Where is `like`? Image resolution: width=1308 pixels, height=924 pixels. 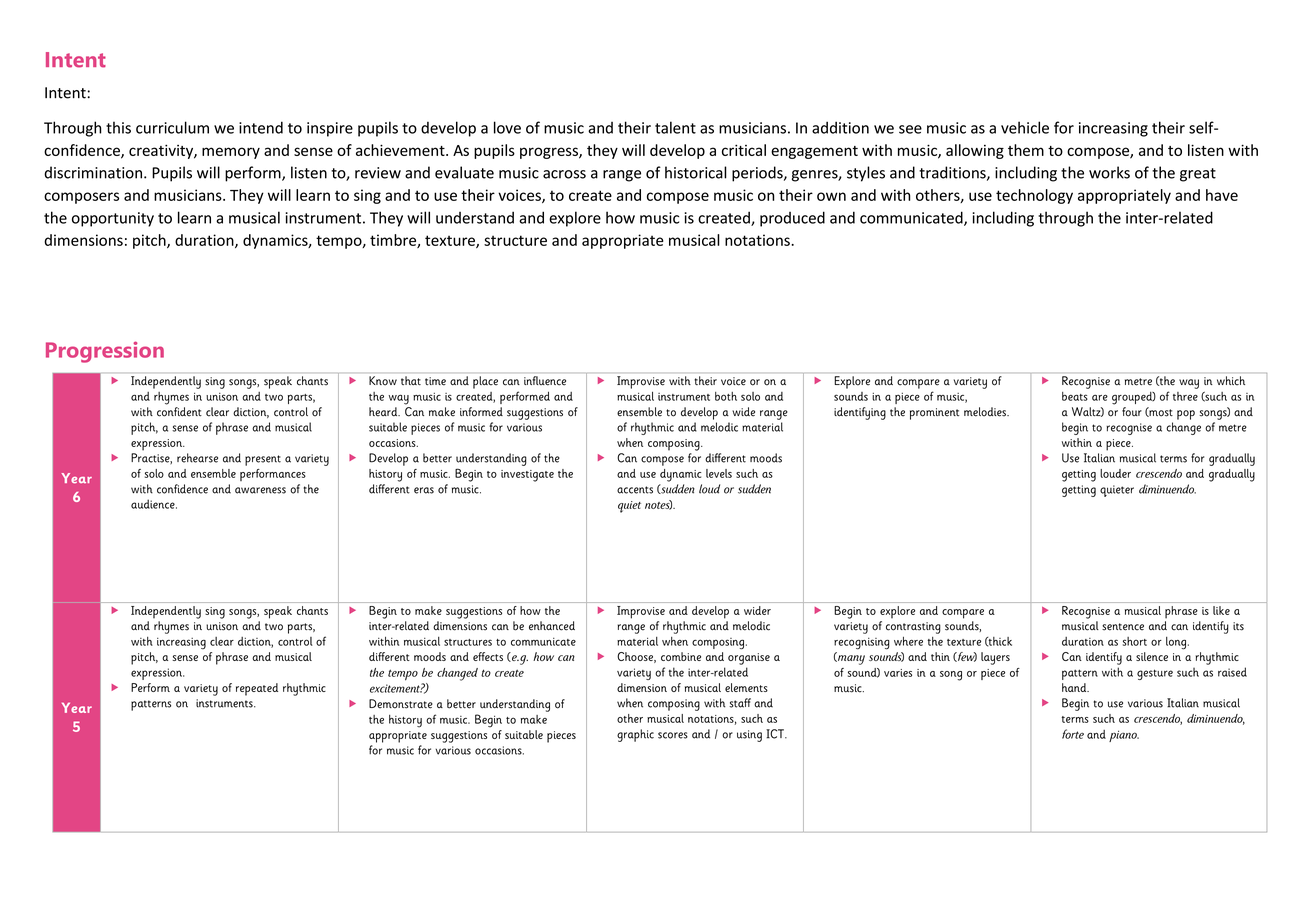 like is located at coordinates (1221, 610).
